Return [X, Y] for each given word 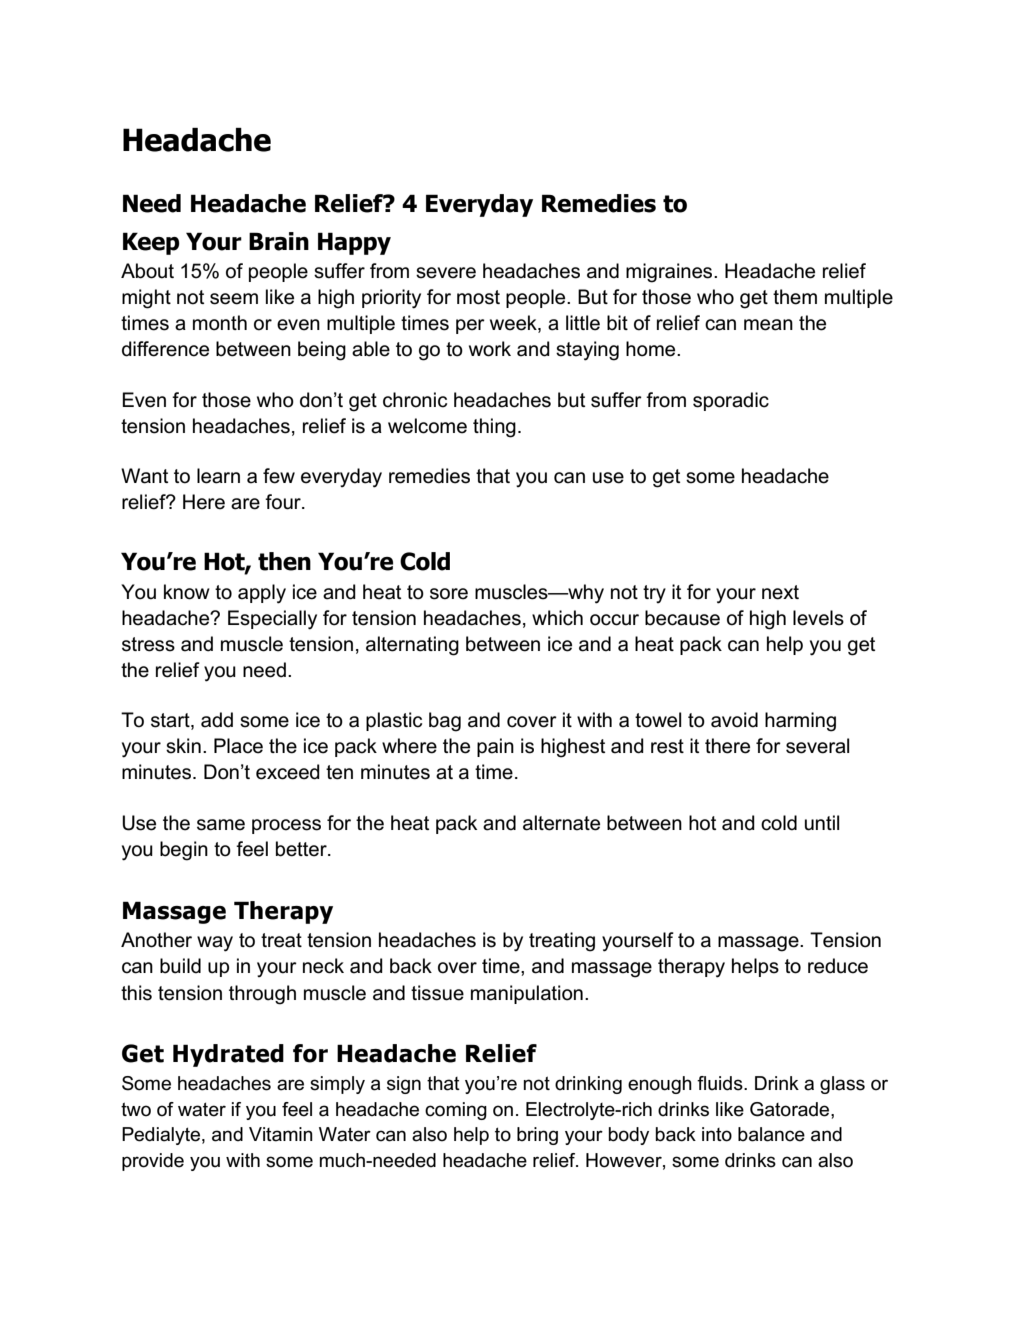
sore [449, 594]
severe [446, 273]
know [187, 592]
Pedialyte [161, 1136]
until [822, 823]
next [780, 592]
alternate [561, 823]
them [795, 297]
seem [234, 299]
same [221, 825]
